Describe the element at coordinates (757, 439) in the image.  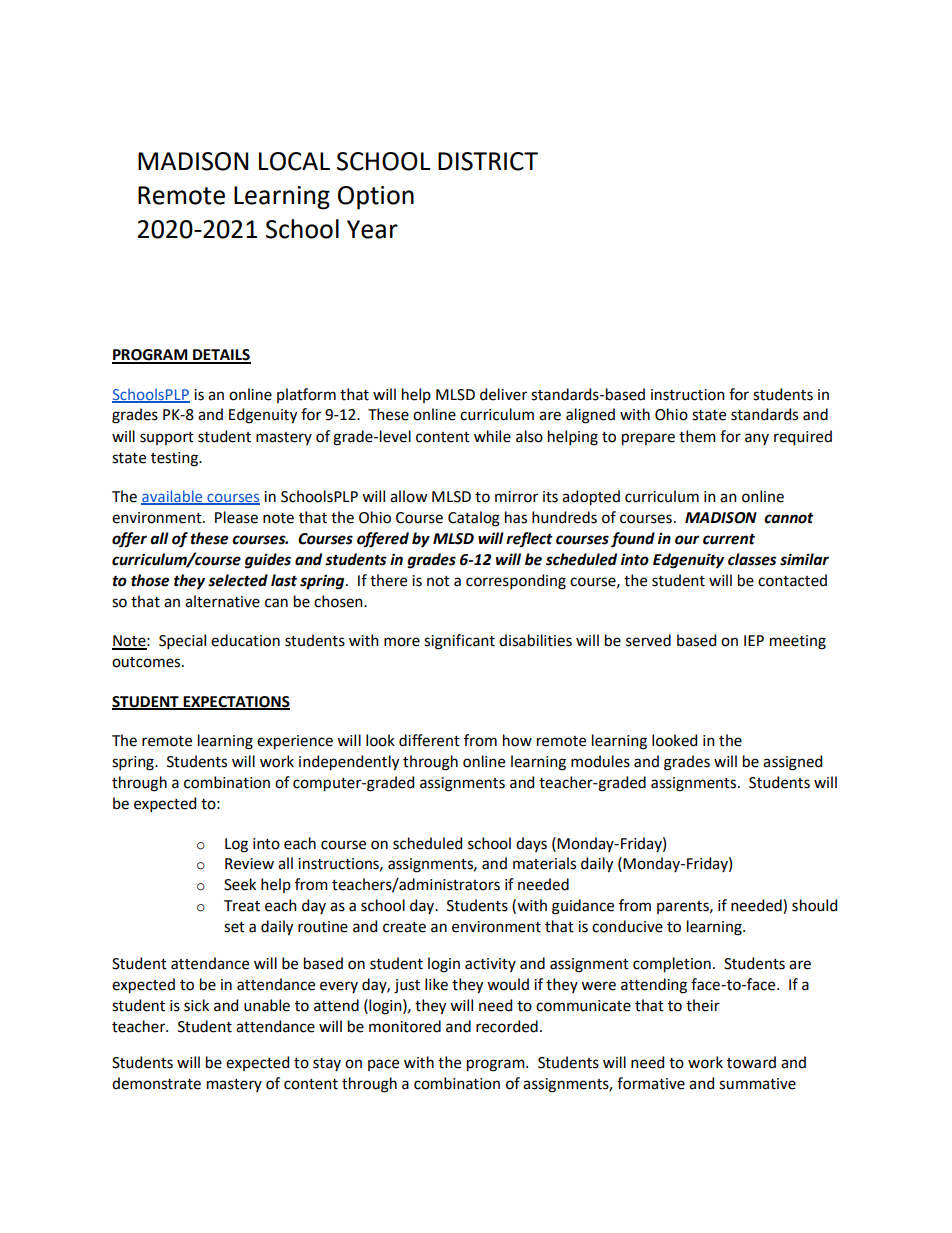
I see `any` at that location.
